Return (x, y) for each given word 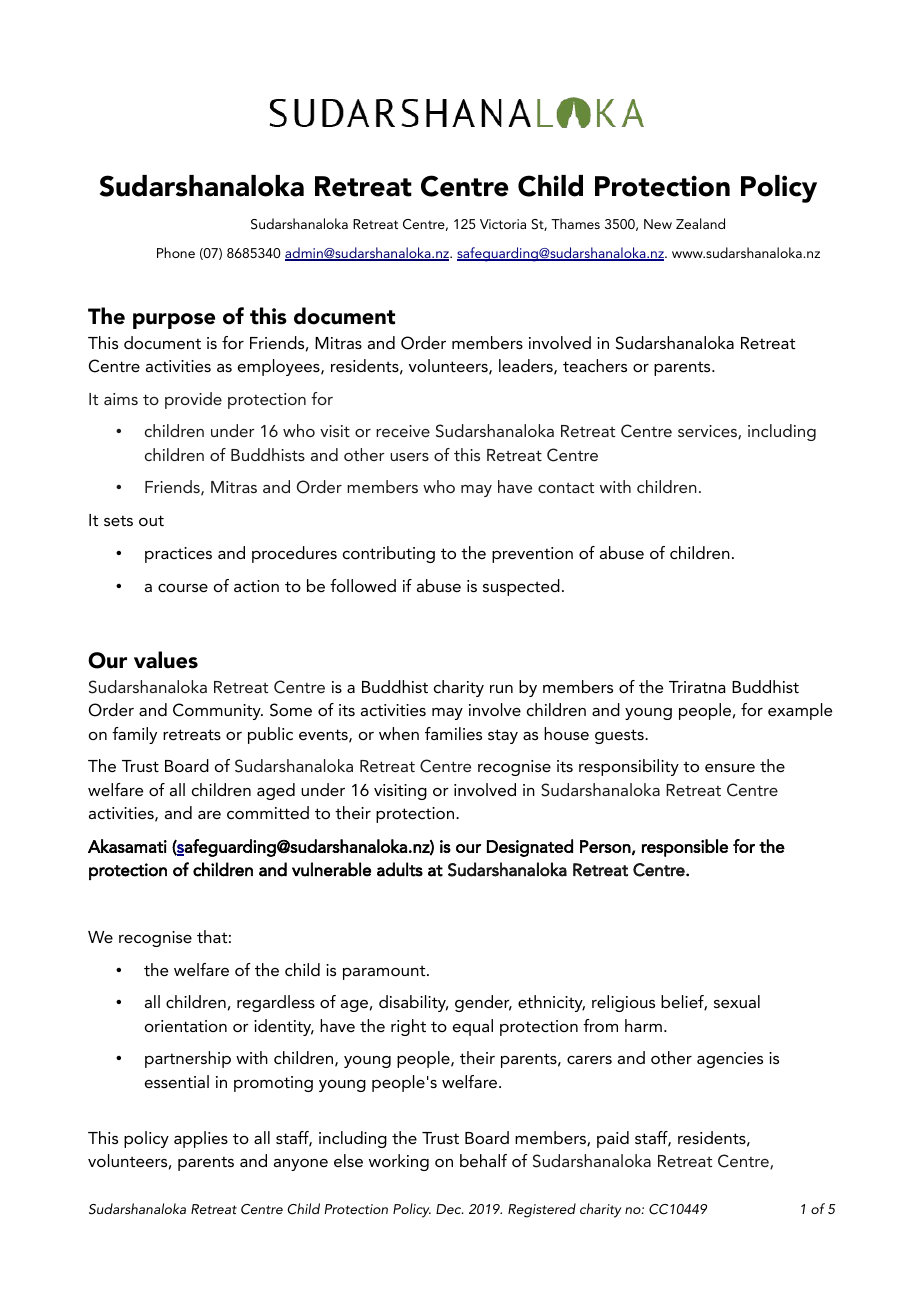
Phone (176, 252)
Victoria (503, 224)
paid (613, 1139)
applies (201, 1139)
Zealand (700, 223)
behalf (483, 1160)
